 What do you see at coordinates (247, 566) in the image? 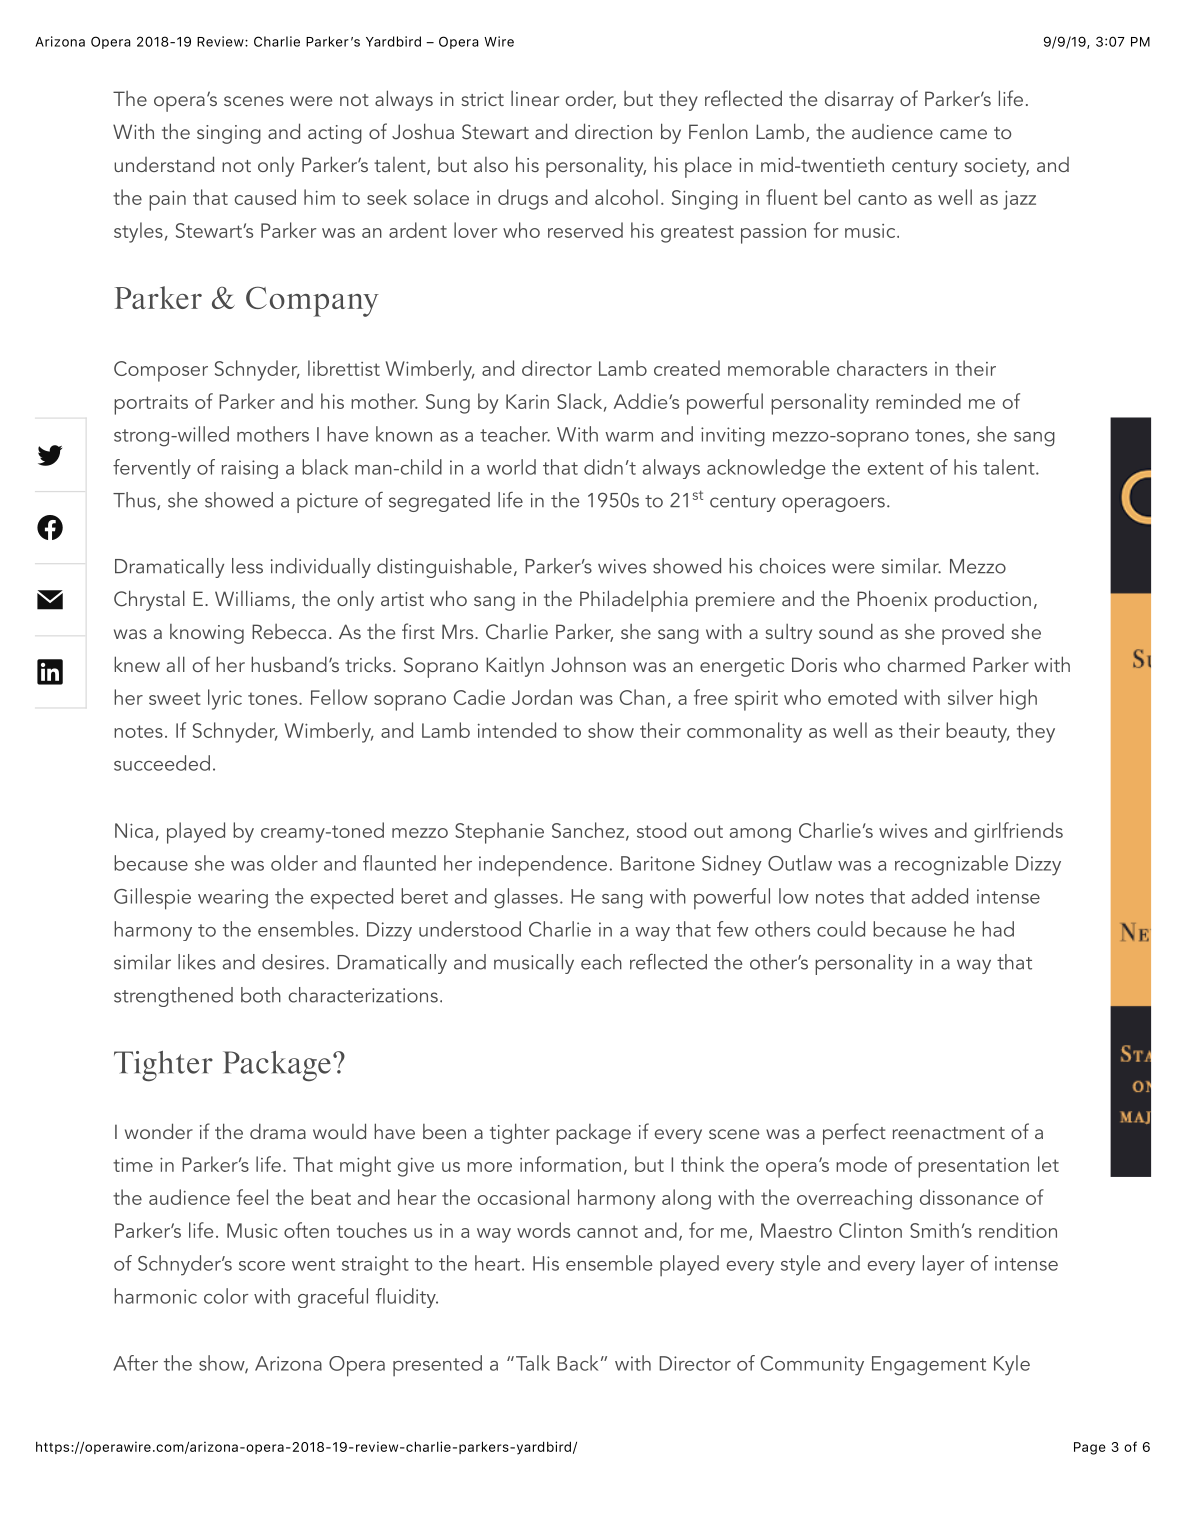
I see `less` at bounding box center [247, 566].
